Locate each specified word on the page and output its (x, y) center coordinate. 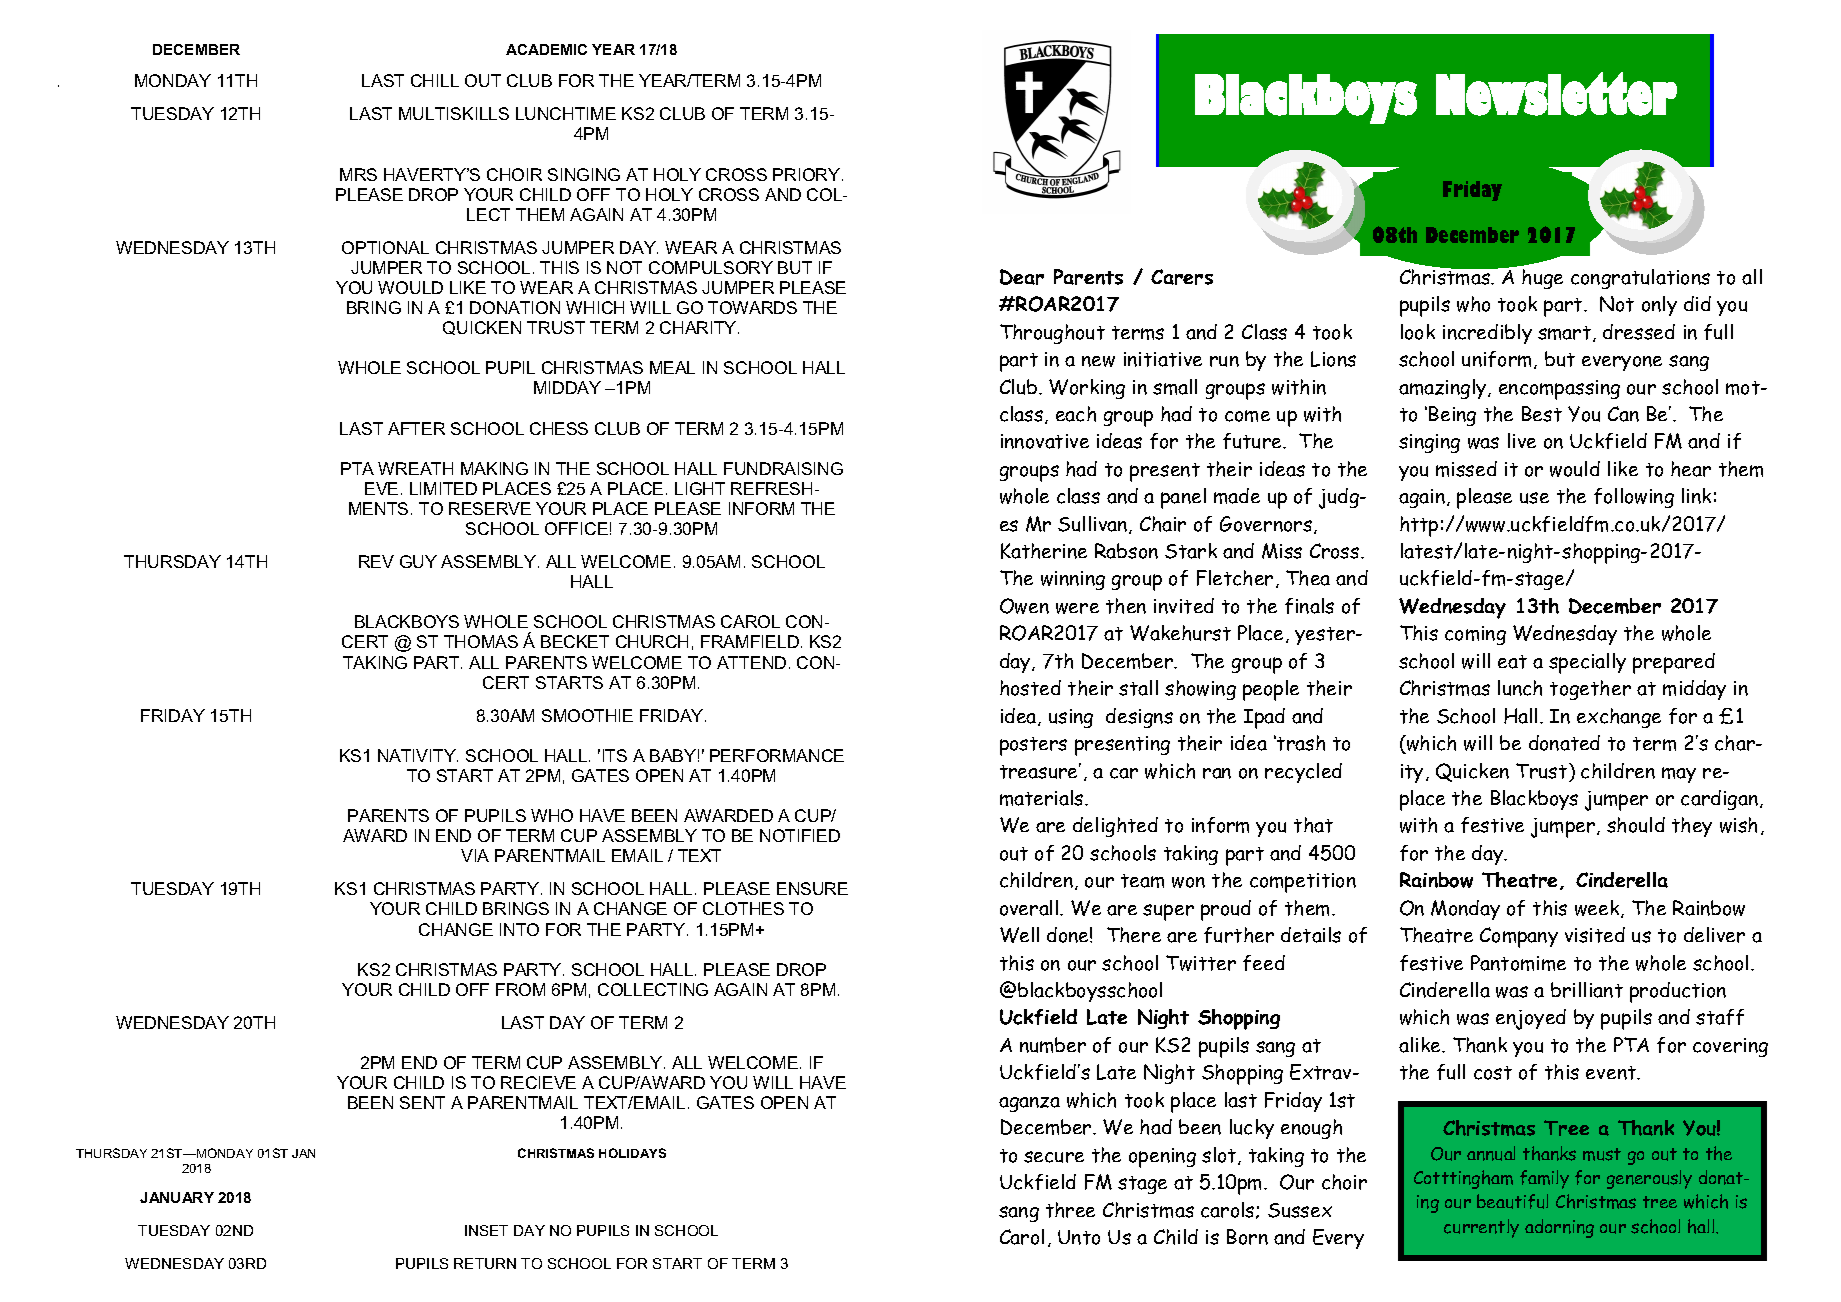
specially (1587, 663)
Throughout (1052, 334)
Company (1519, 937)
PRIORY (806, 174)
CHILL (435, 80)
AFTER (416, 428)
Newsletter (1556, 94)
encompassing (1559, 390)
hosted (1030, 688)
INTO (519, 929)
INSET (486, 1230)
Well (1019, 935)
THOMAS (481, 641)
